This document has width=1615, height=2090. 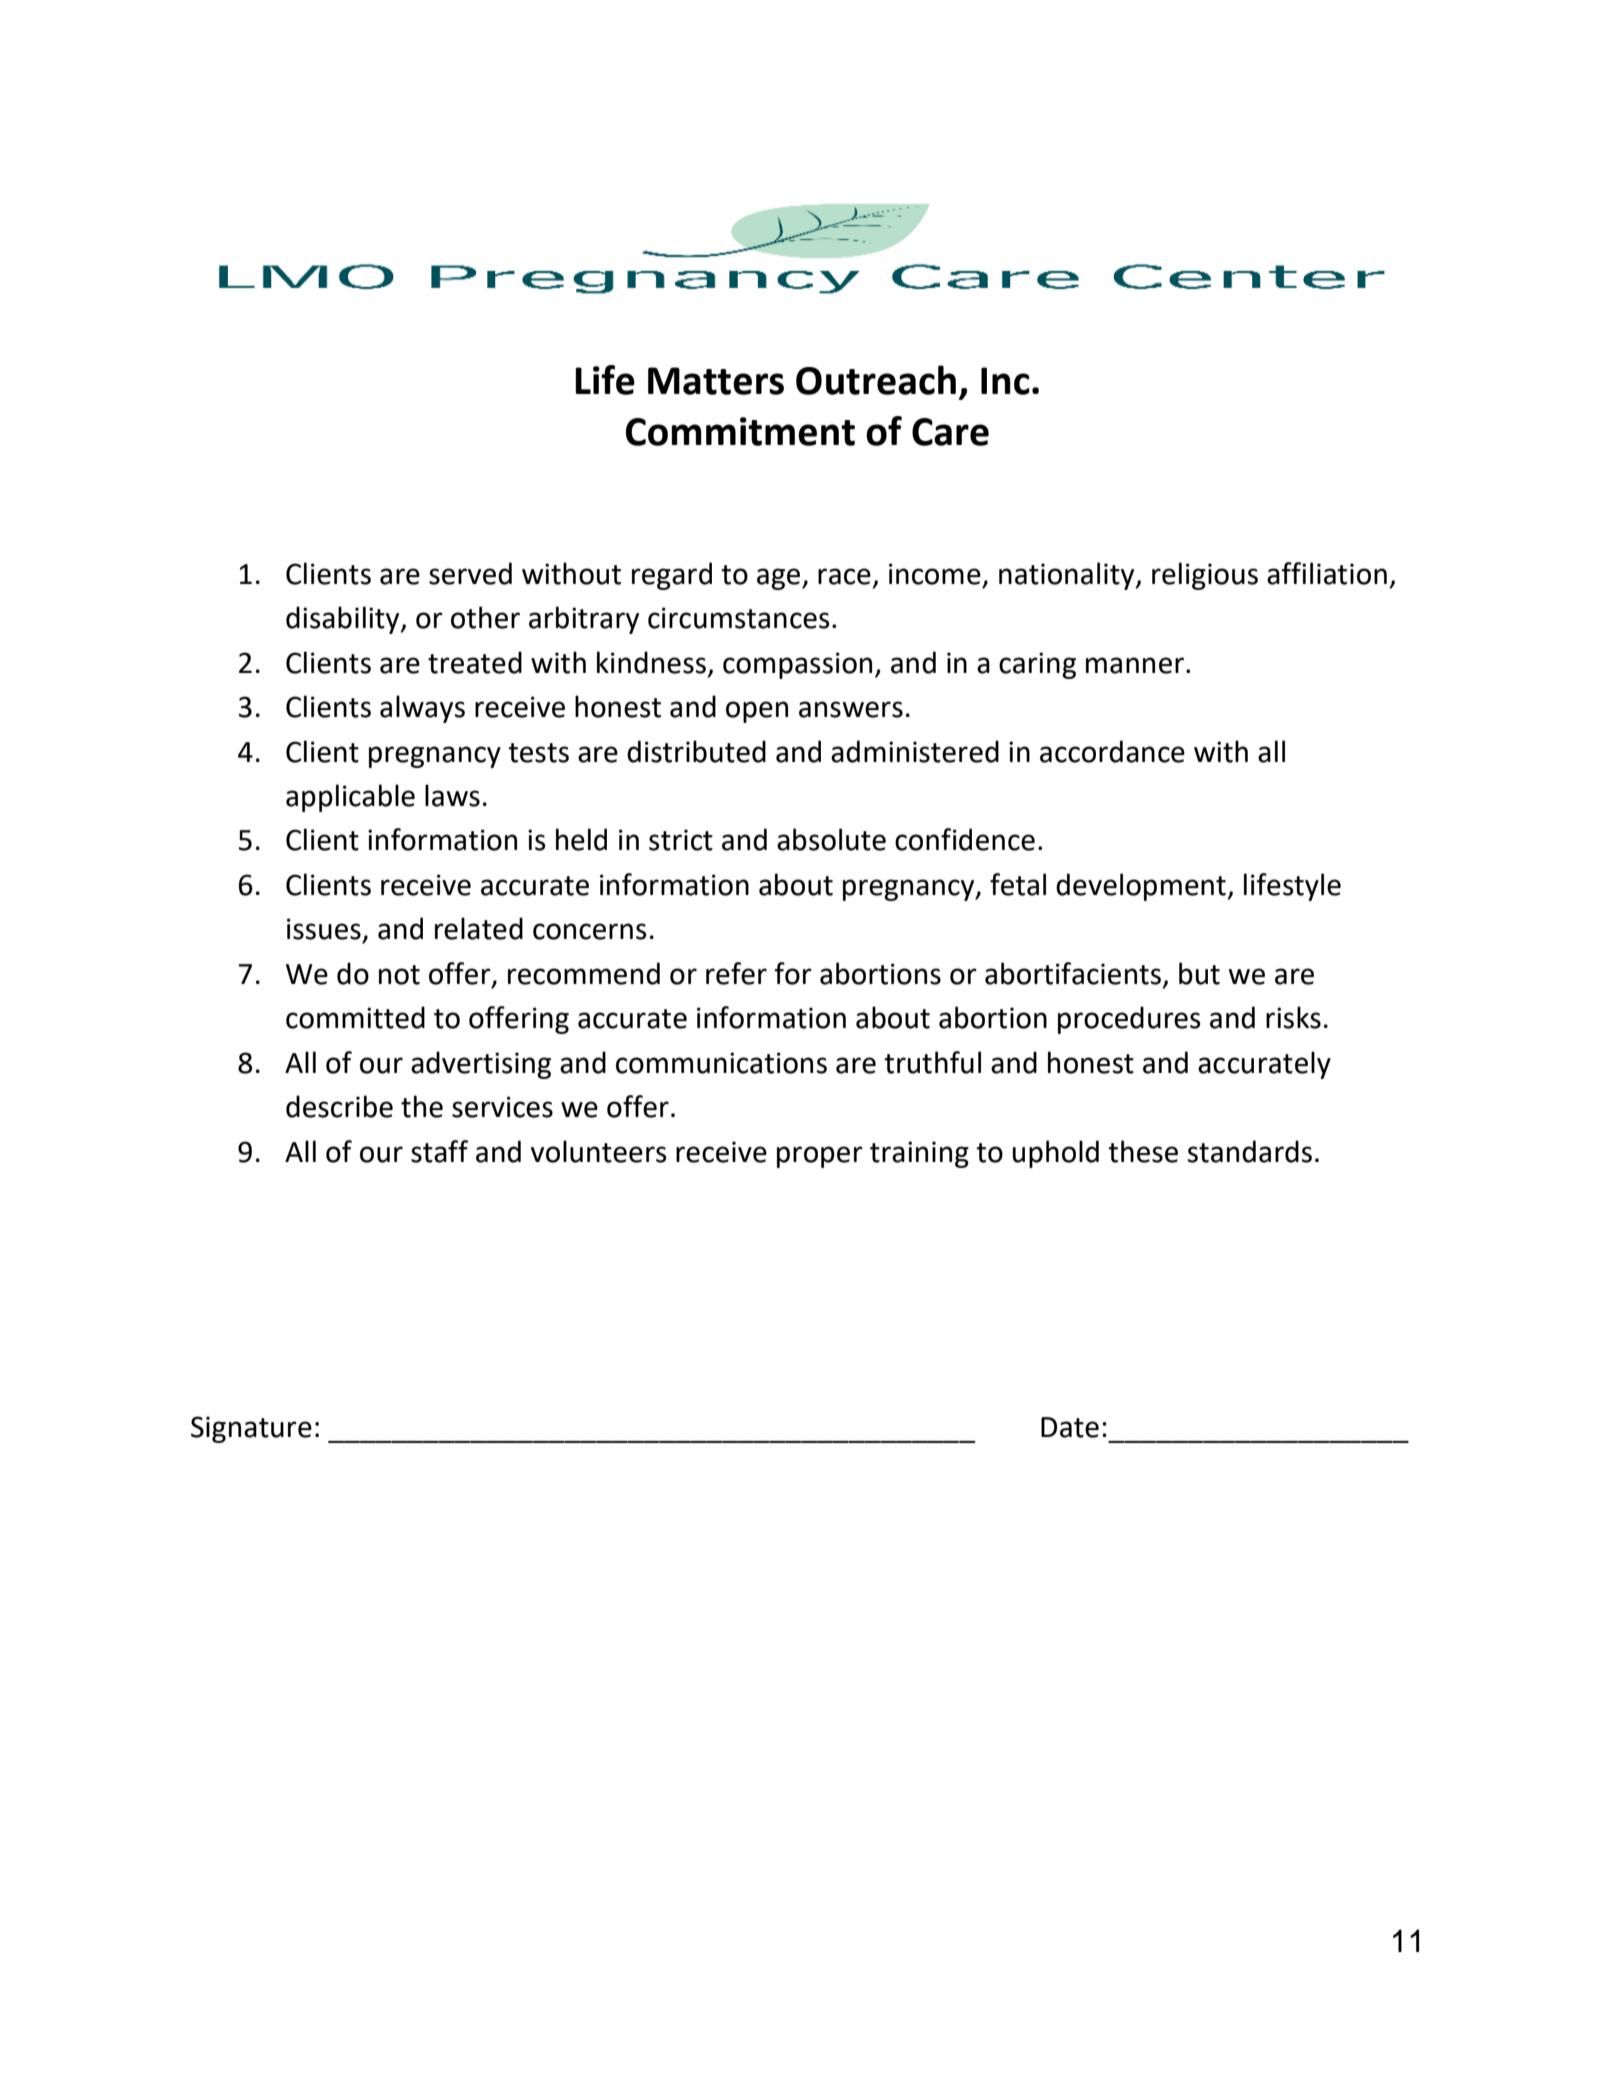 I want to click on manner, so click(x=1135, y=665).
